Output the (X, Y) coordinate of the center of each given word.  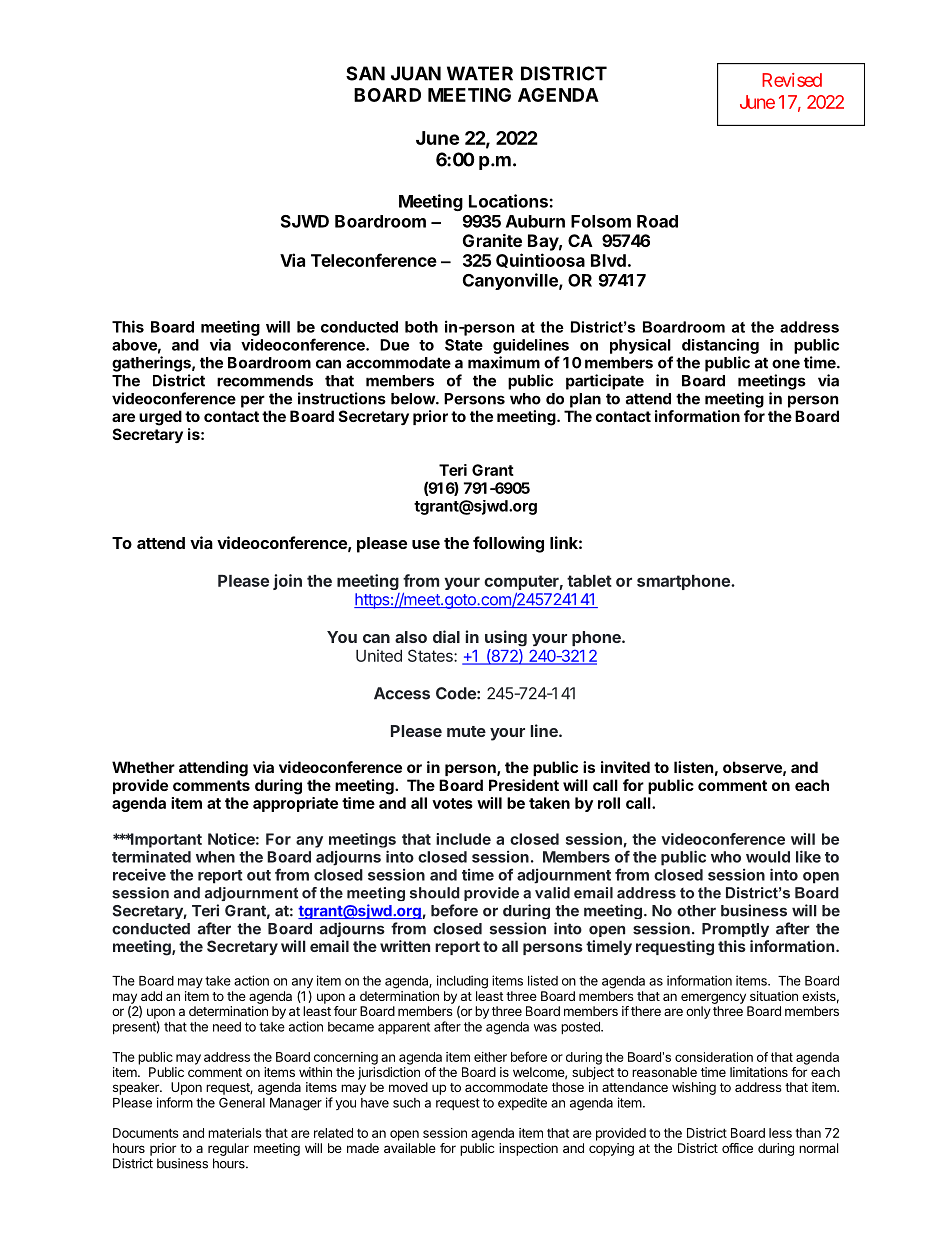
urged (160, 418)
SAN (365, 73)
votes (452, 803)
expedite (522, 1103)
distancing (720, 346)
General (242, 1102)
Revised (792, 80)
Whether (143, 767)
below (414, 399)
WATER (480, 73)
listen (693, 767)
